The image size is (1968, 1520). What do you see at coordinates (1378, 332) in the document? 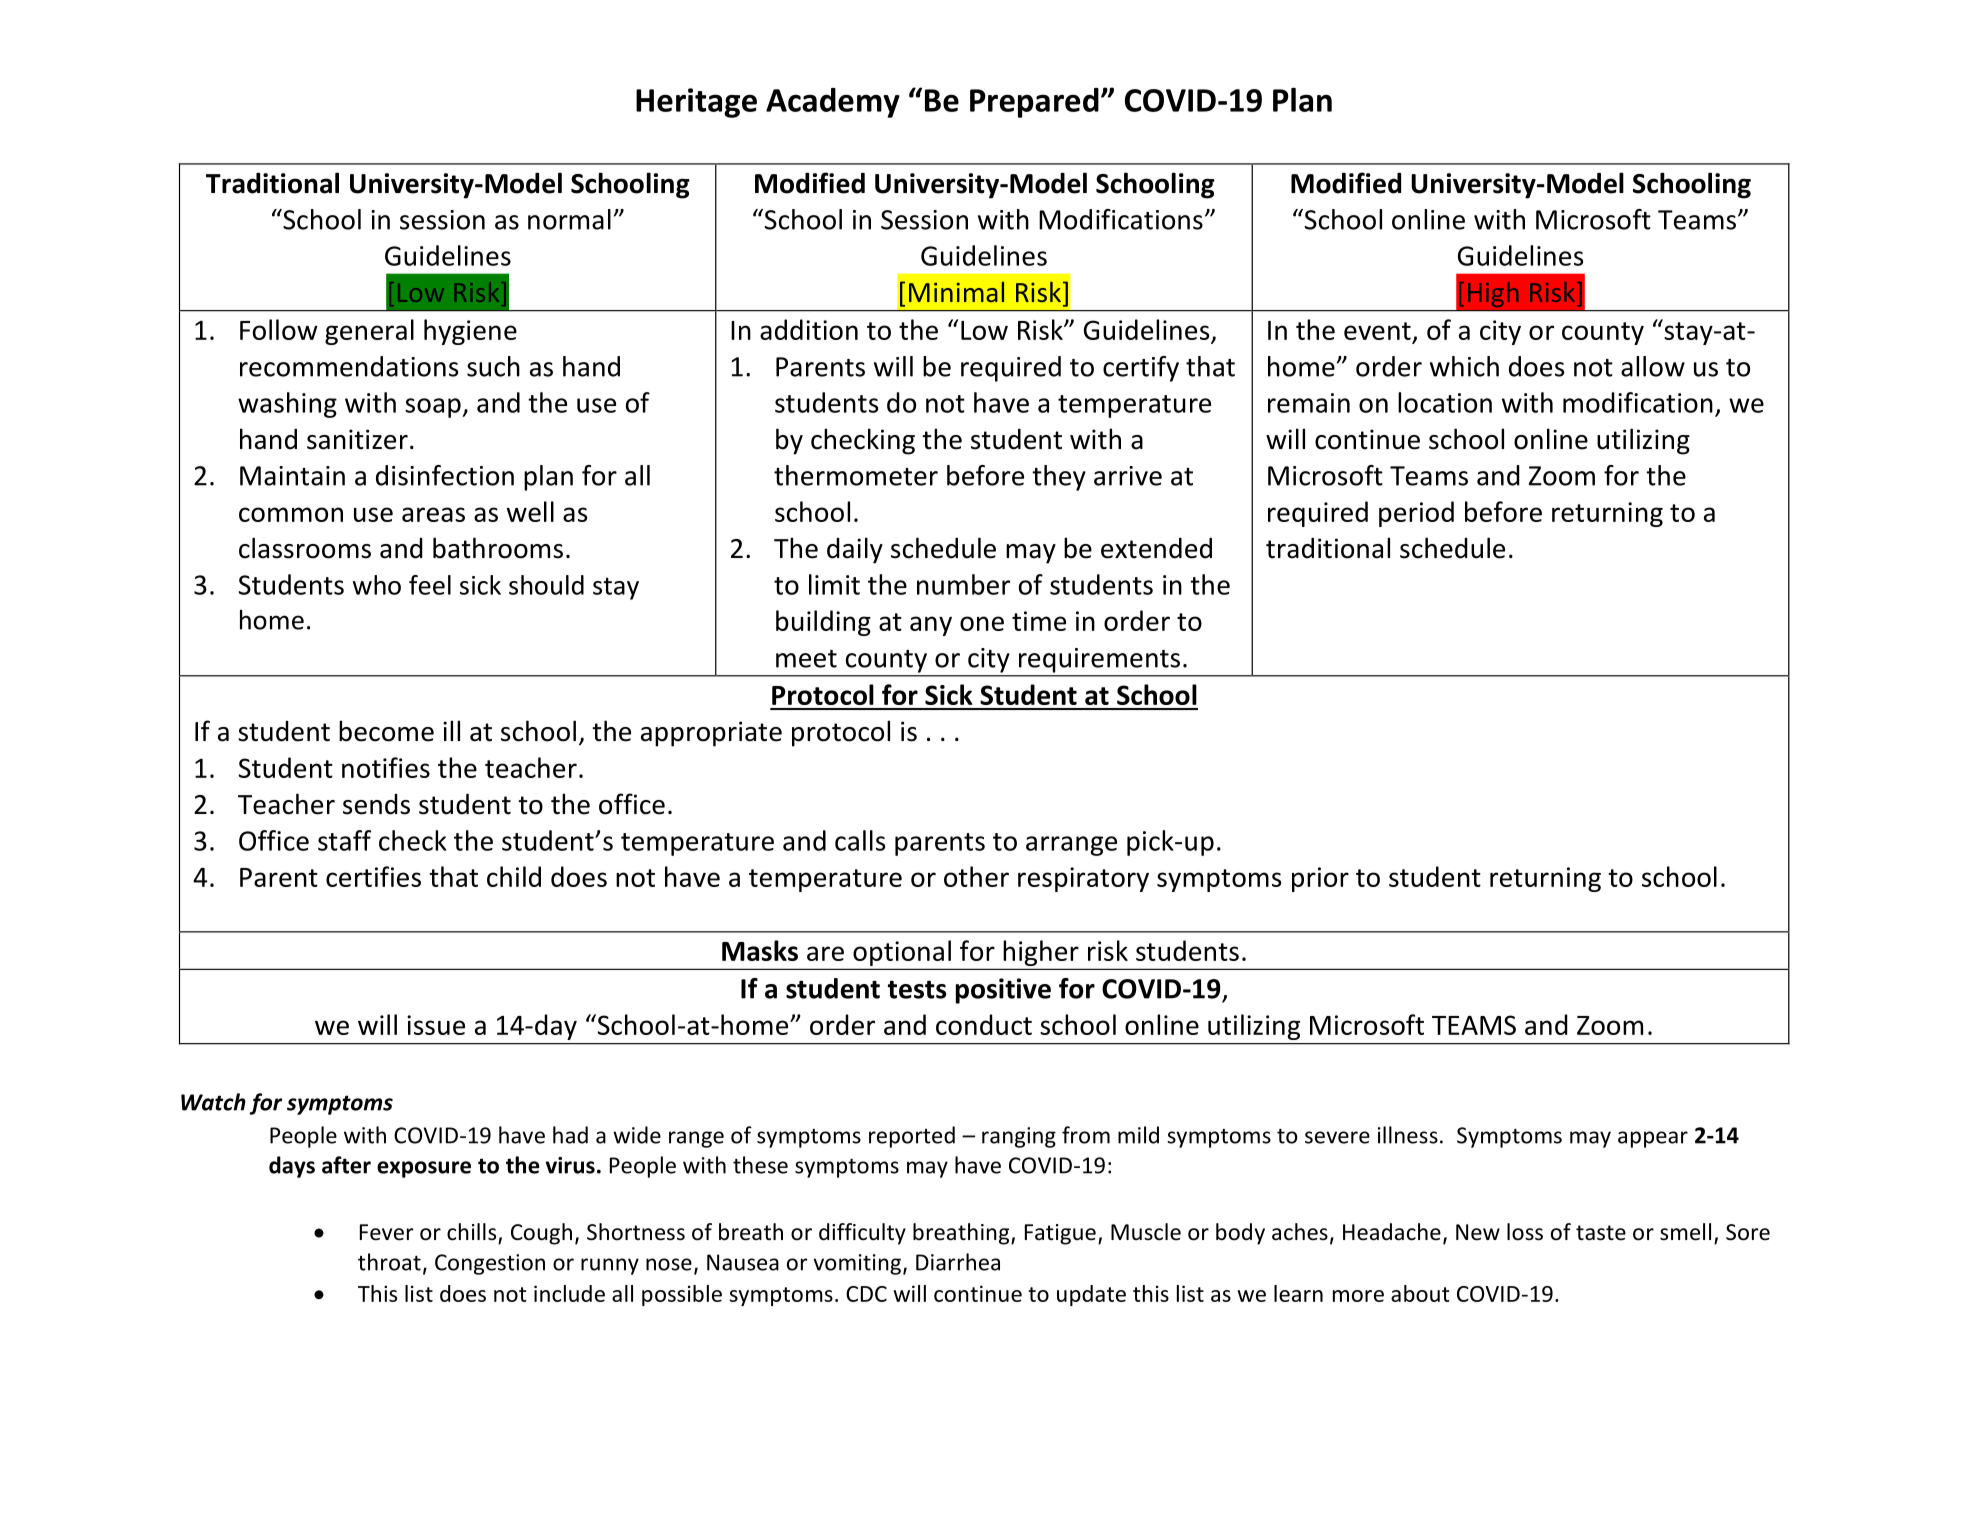
I see `event` at bounding box center [1378, 332].
